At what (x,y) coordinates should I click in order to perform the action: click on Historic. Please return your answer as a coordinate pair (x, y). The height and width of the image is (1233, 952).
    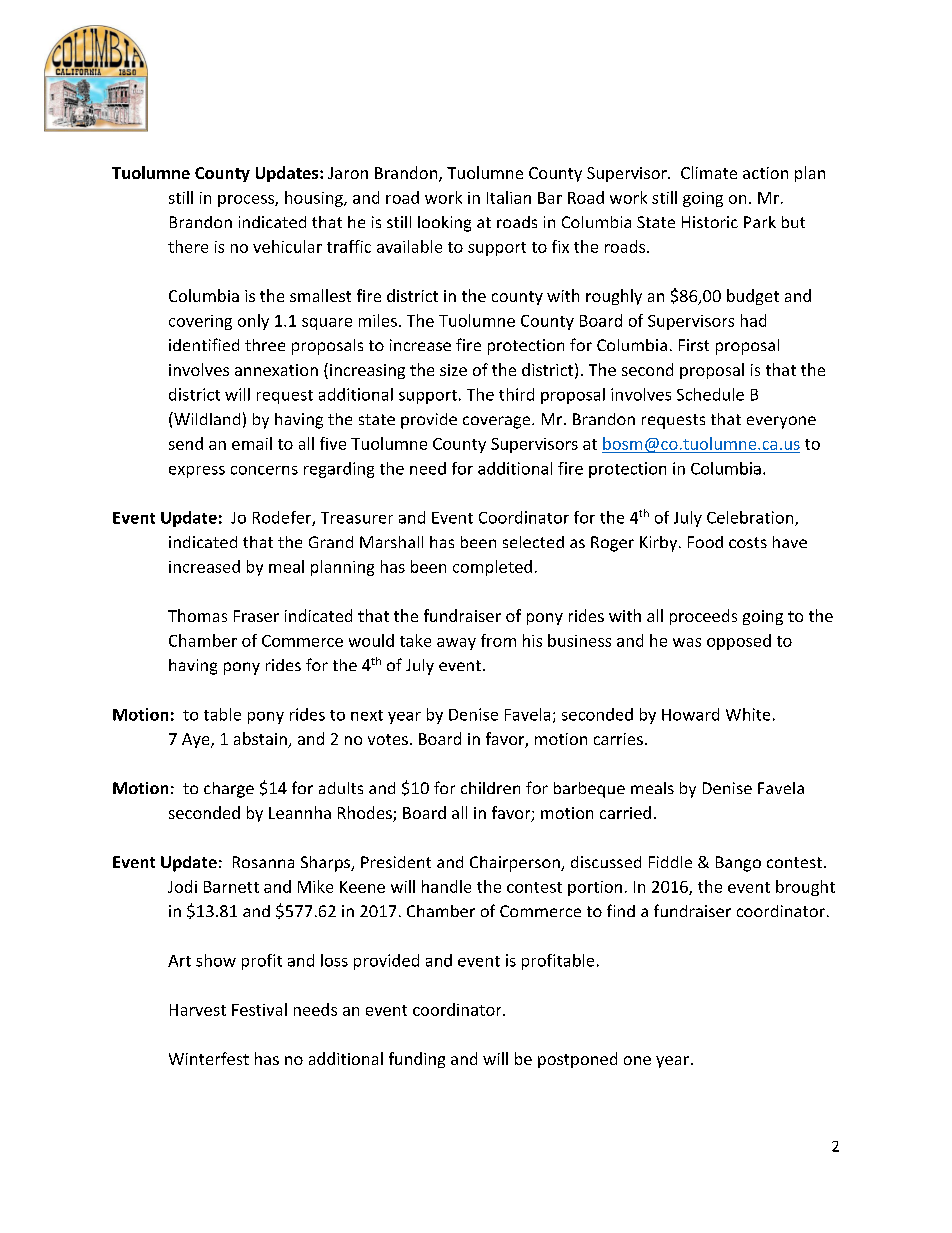
    Looking at the image, I should click on (710, 222).
